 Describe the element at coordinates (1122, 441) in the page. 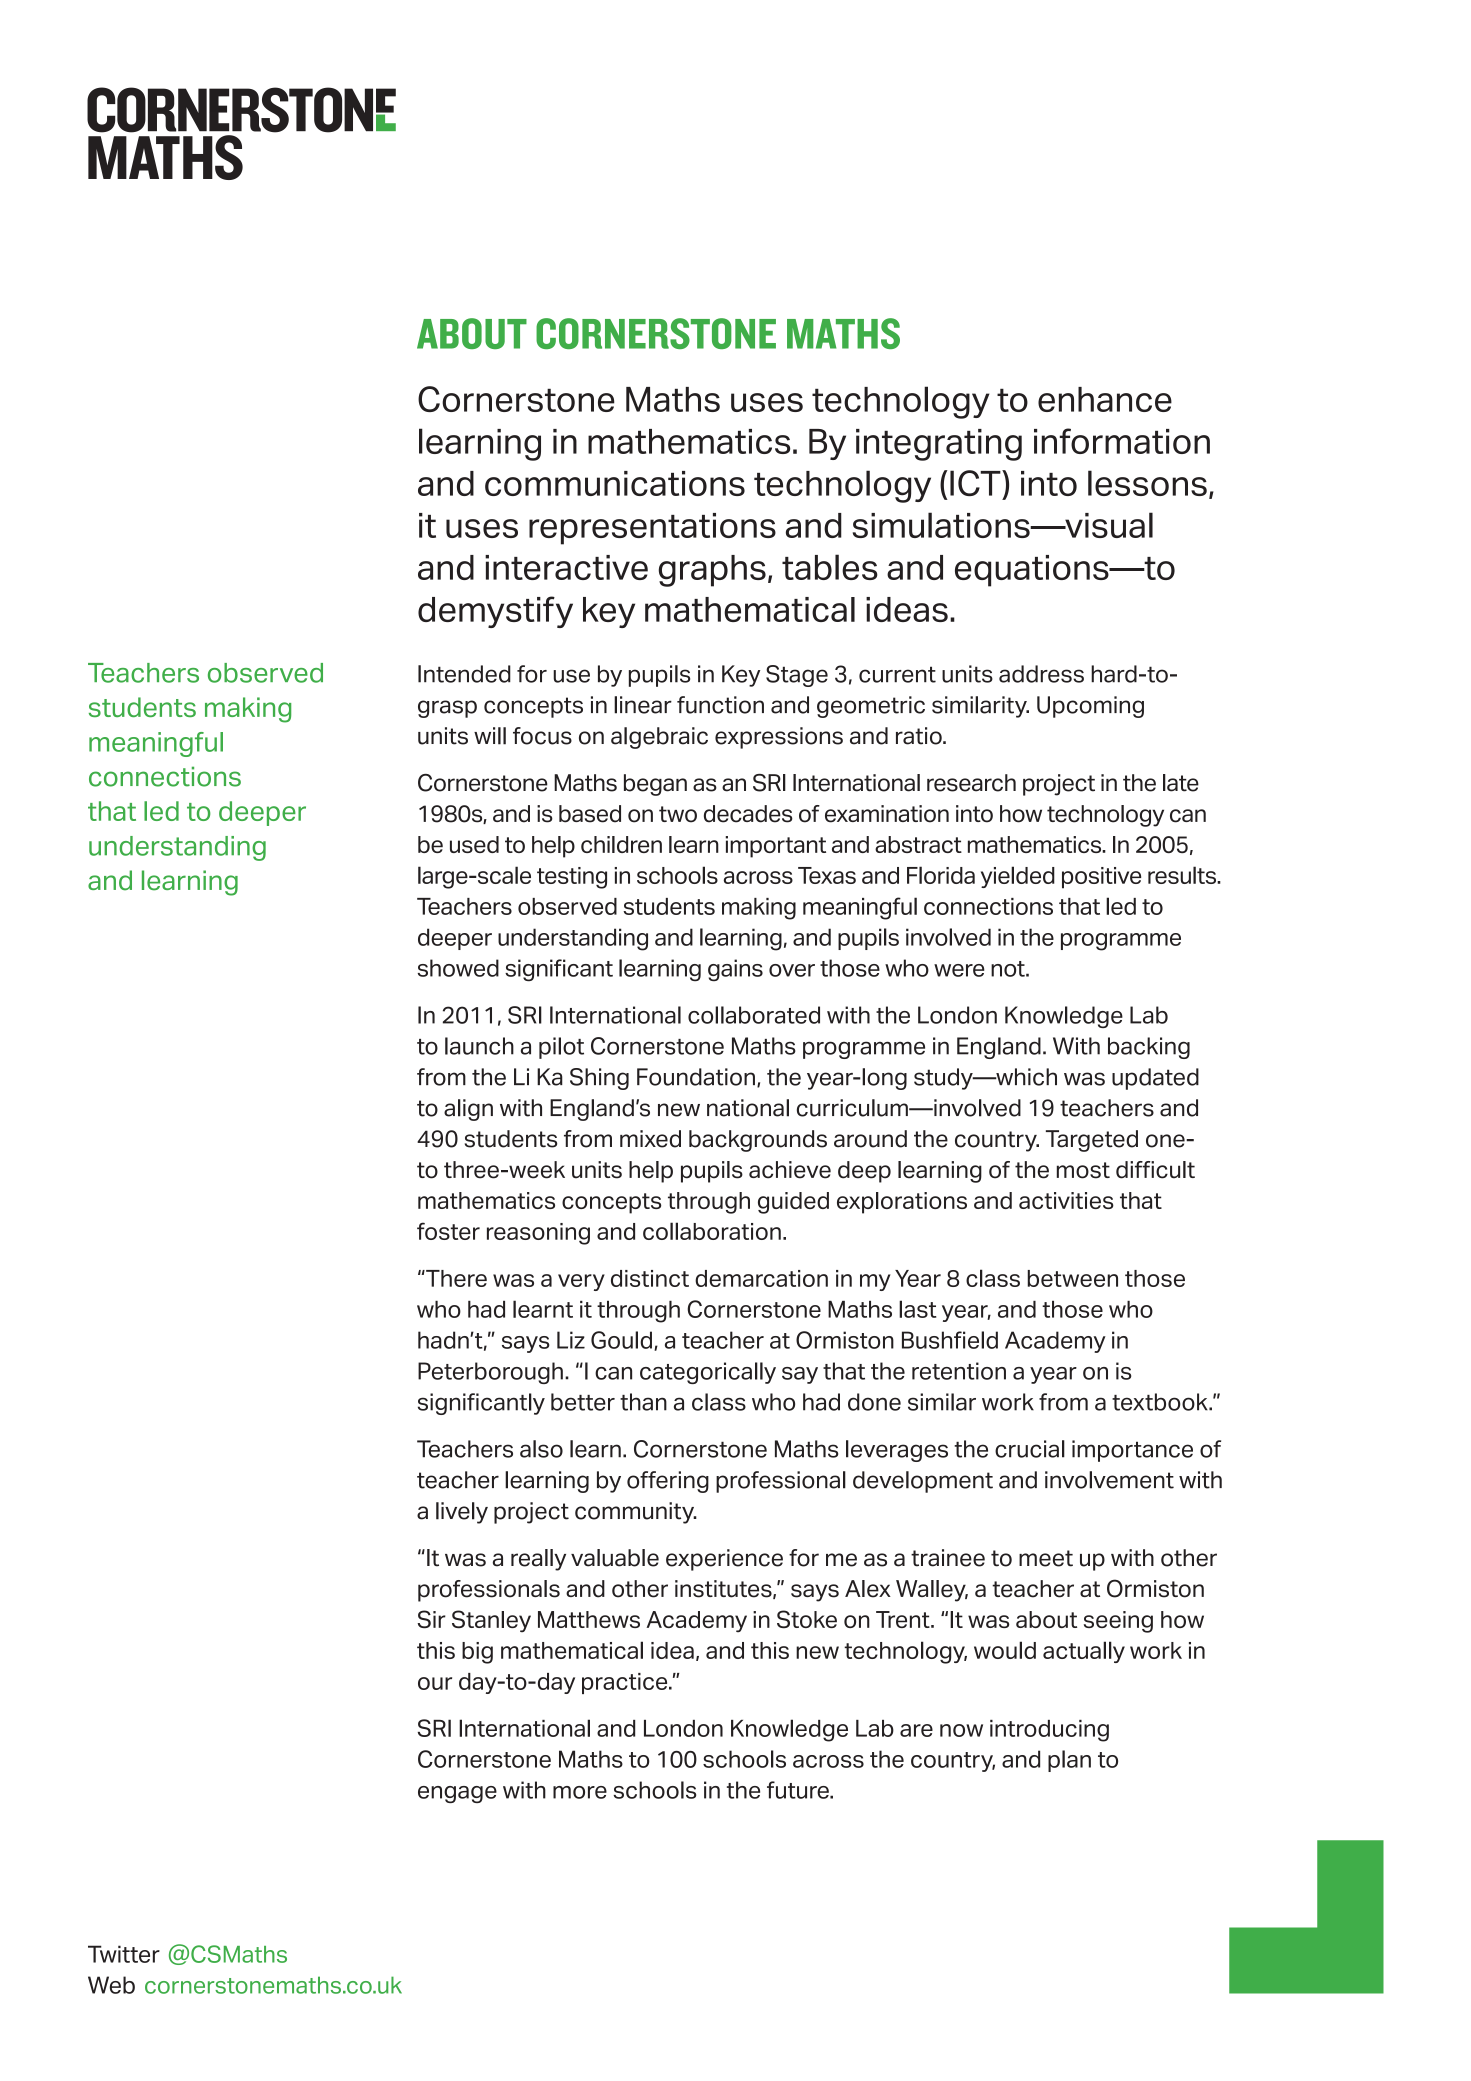

I see `information` at that location.
